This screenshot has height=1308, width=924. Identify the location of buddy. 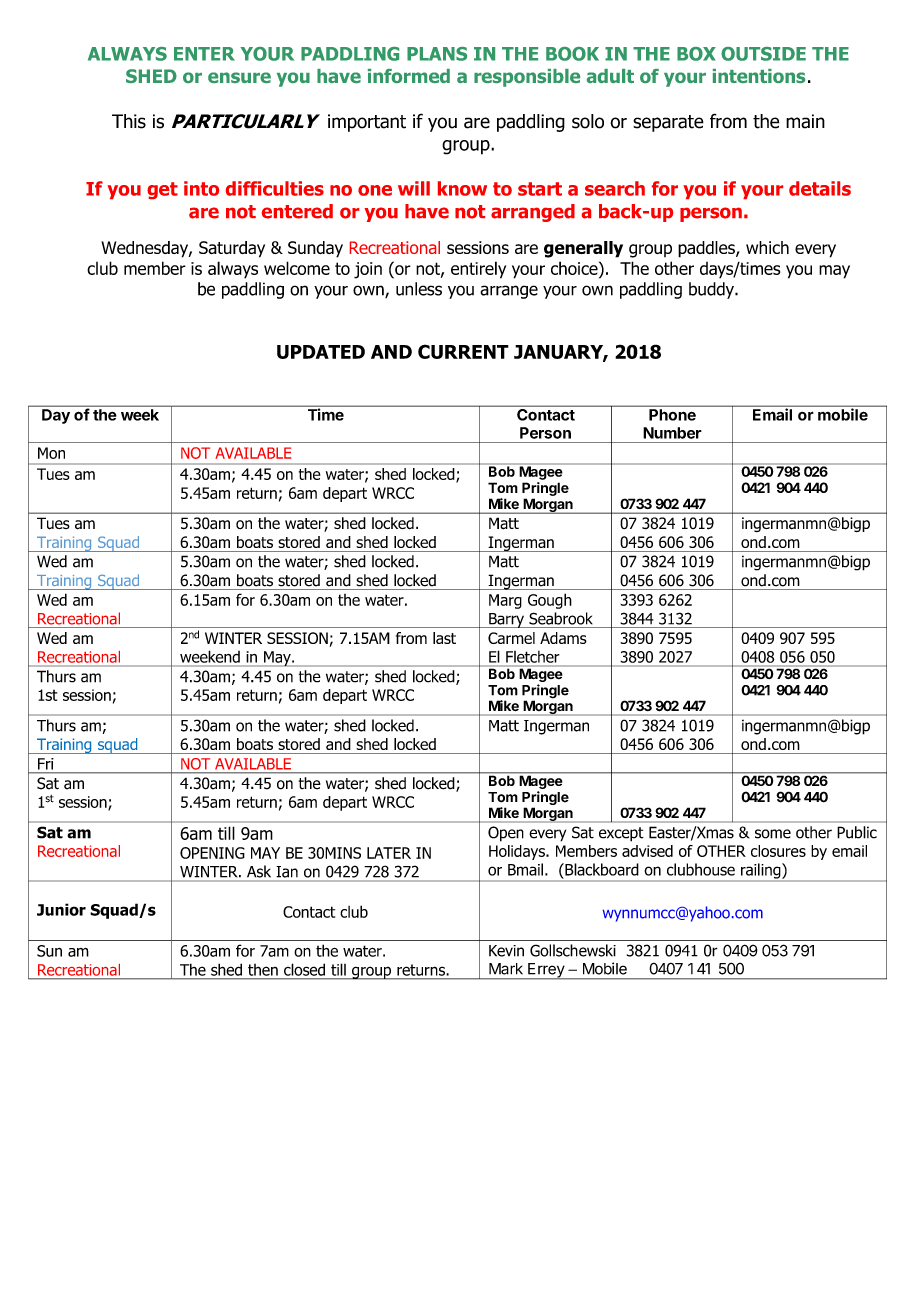
(712, 290).
